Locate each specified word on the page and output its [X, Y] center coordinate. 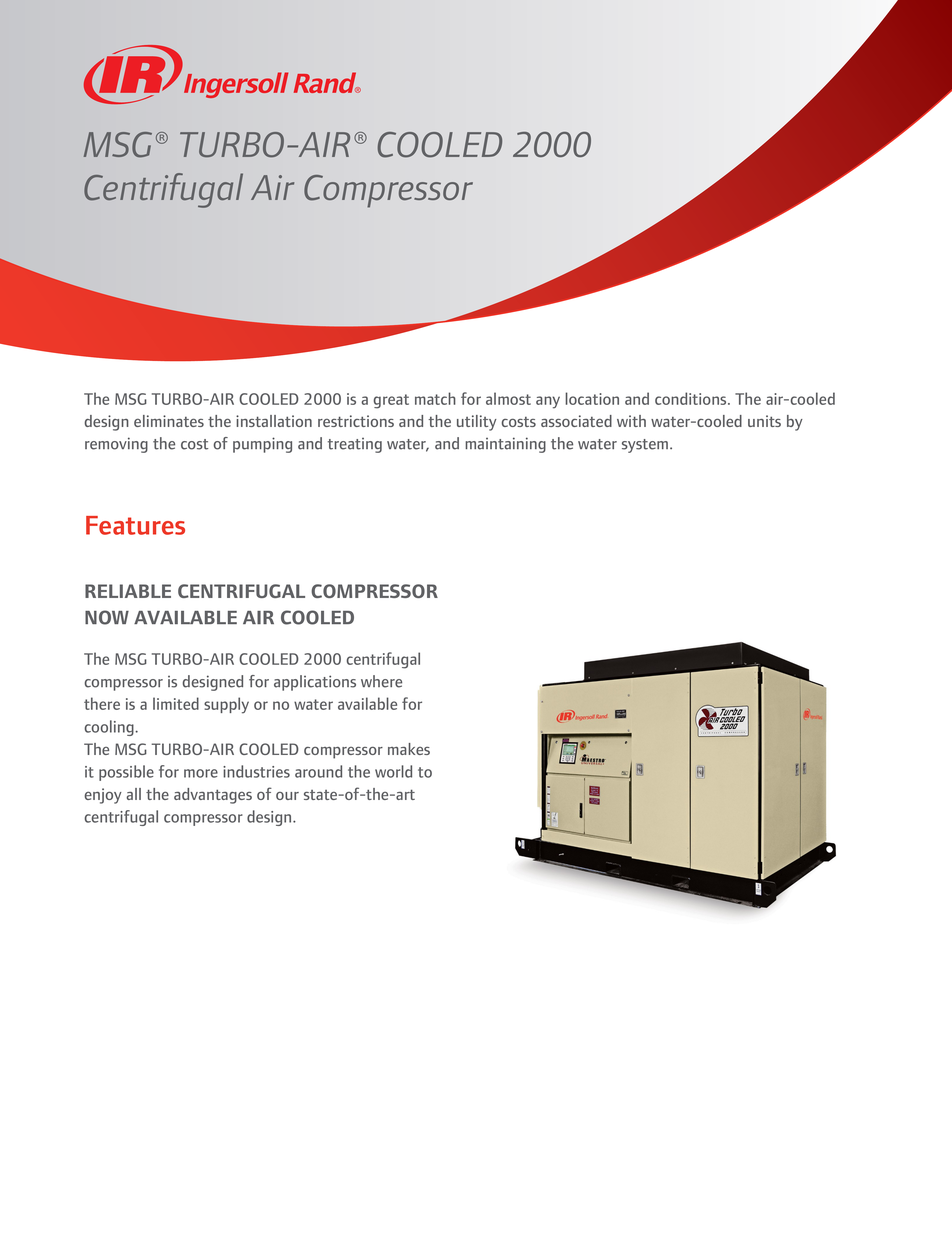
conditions [692, 398]
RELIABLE [128, 591]
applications [315, 683]
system [646, 446]
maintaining [505, 445]
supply [226, 705]
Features [135, 525]
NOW [107, 617]
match [435, 398]
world [393, 771]
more [201, 773]
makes [409, 749]
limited [176, 703]
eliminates [169, 421]
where [381, 681]
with [631, 421]
